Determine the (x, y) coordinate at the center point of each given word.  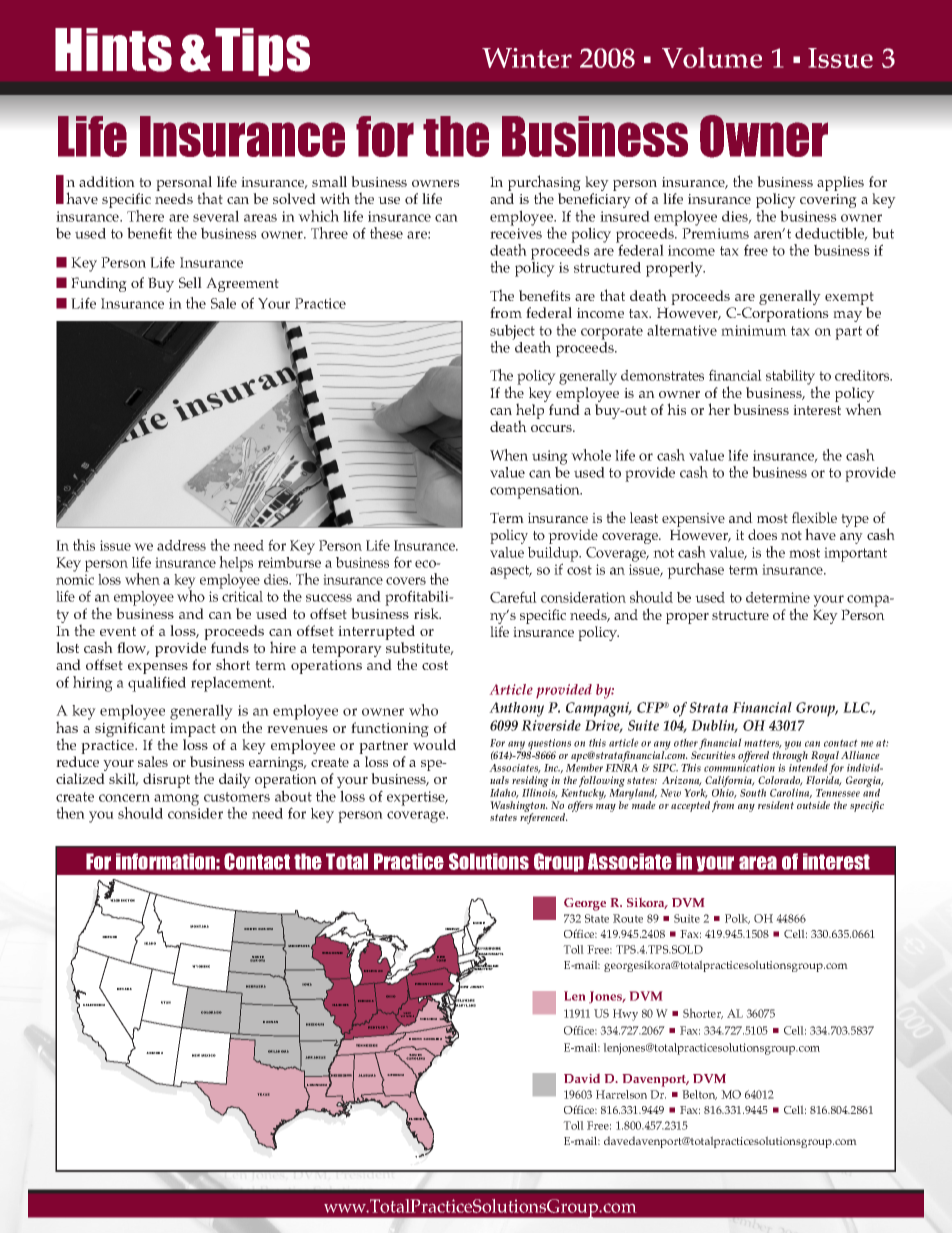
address (181, 545)
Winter (527, 58)
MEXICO (208, 1055)
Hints (113, 50)
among (175, 801)
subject (512, 333)
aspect (511, 572)
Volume (712, 57)
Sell (190, 282)
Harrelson (621, 1094)
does (762, 534)
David (582, 1078)
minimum (754, 330)
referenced (544, 817)
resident (776, 805)
